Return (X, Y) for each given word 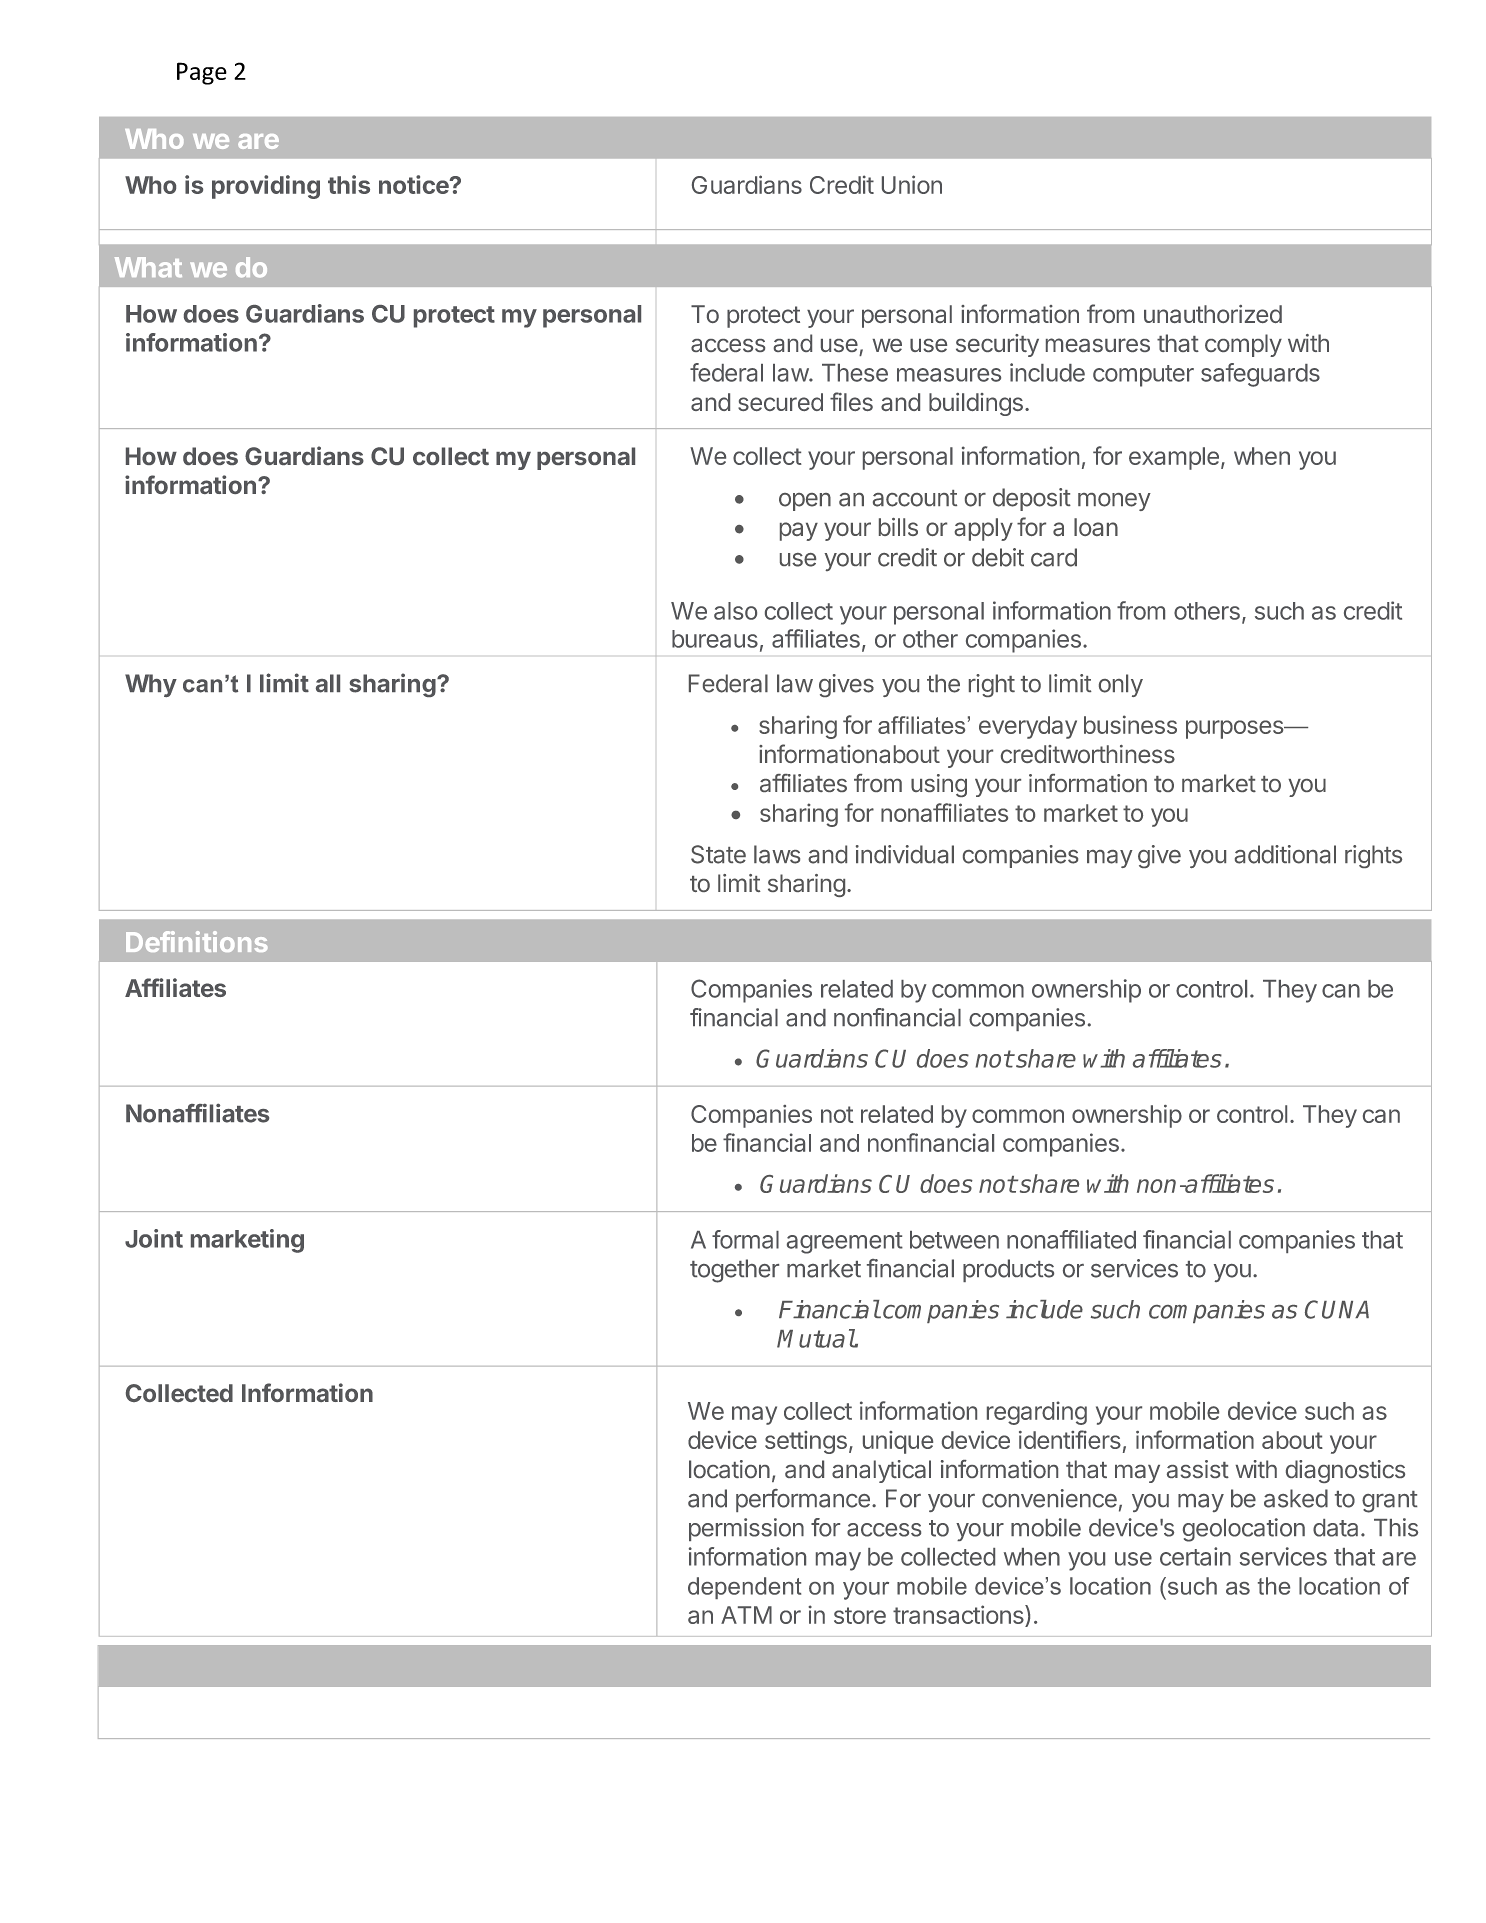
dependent (744, 1588)
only (1121, 685)
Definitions (197, 941)
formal (745, 1239)
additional (1285, 854)
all (328, 683)
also (735, 611)
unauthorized (1213, 314)
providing (266, 187)
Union (912, 184)
